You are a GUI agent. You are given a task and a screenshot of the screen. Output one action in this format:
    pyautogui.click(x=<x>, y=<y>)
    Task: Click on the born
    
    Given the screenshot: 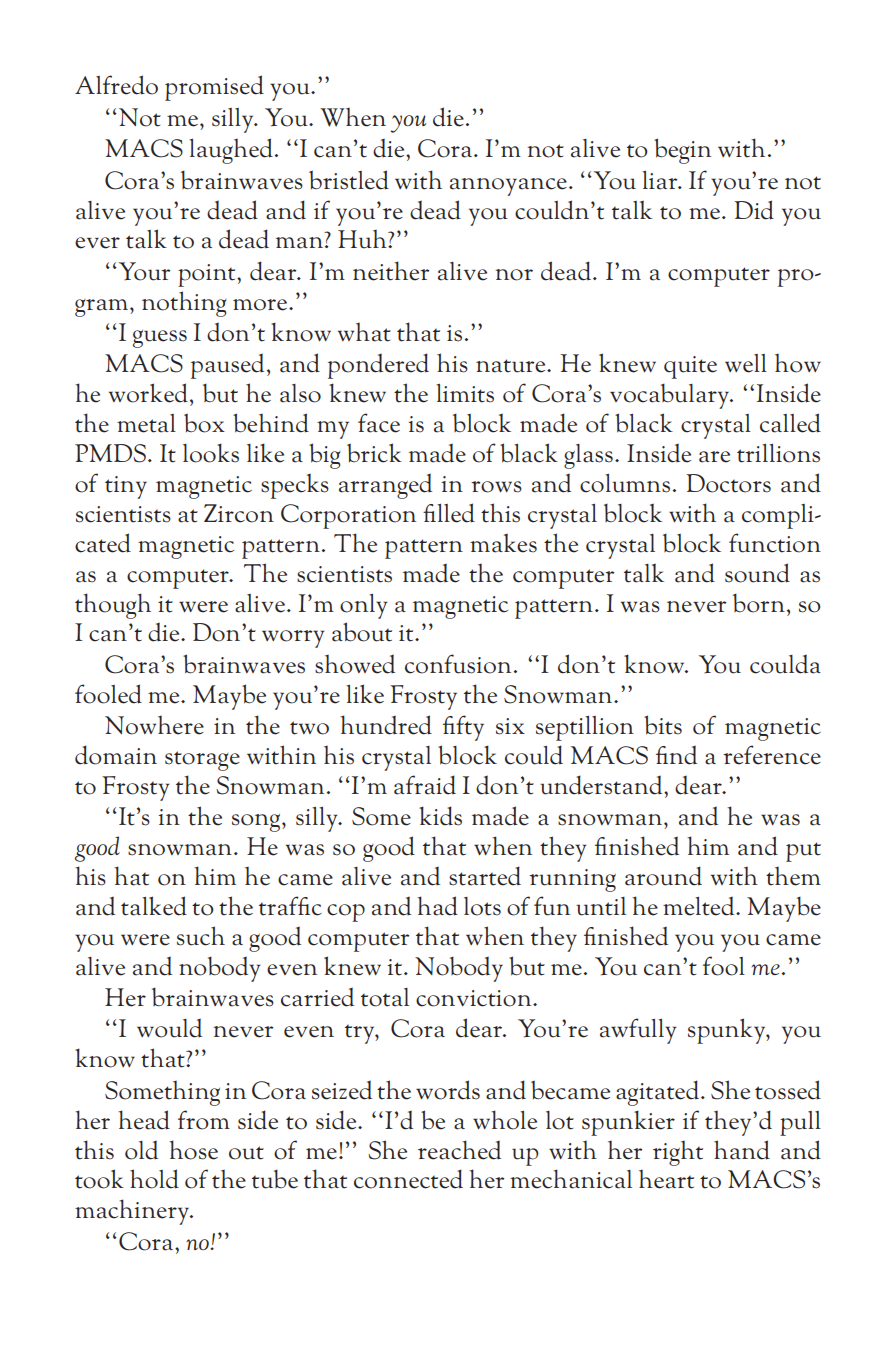 What is the action you would take?
    pyautogui.click(x=759, y=603)
